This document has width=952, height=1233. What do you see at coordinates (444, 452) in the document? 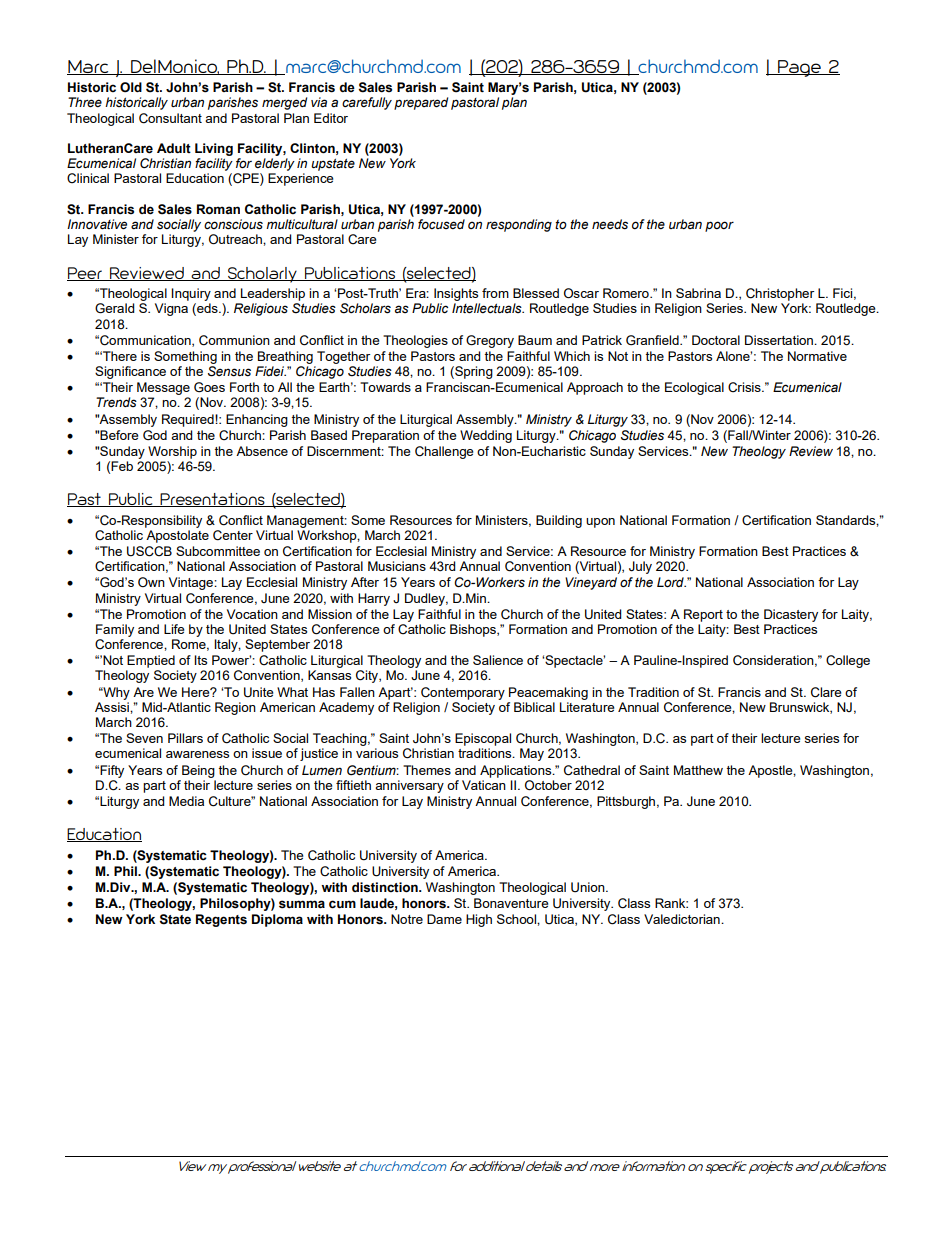
I see `Challenge` at bounding box center [444, 452].
